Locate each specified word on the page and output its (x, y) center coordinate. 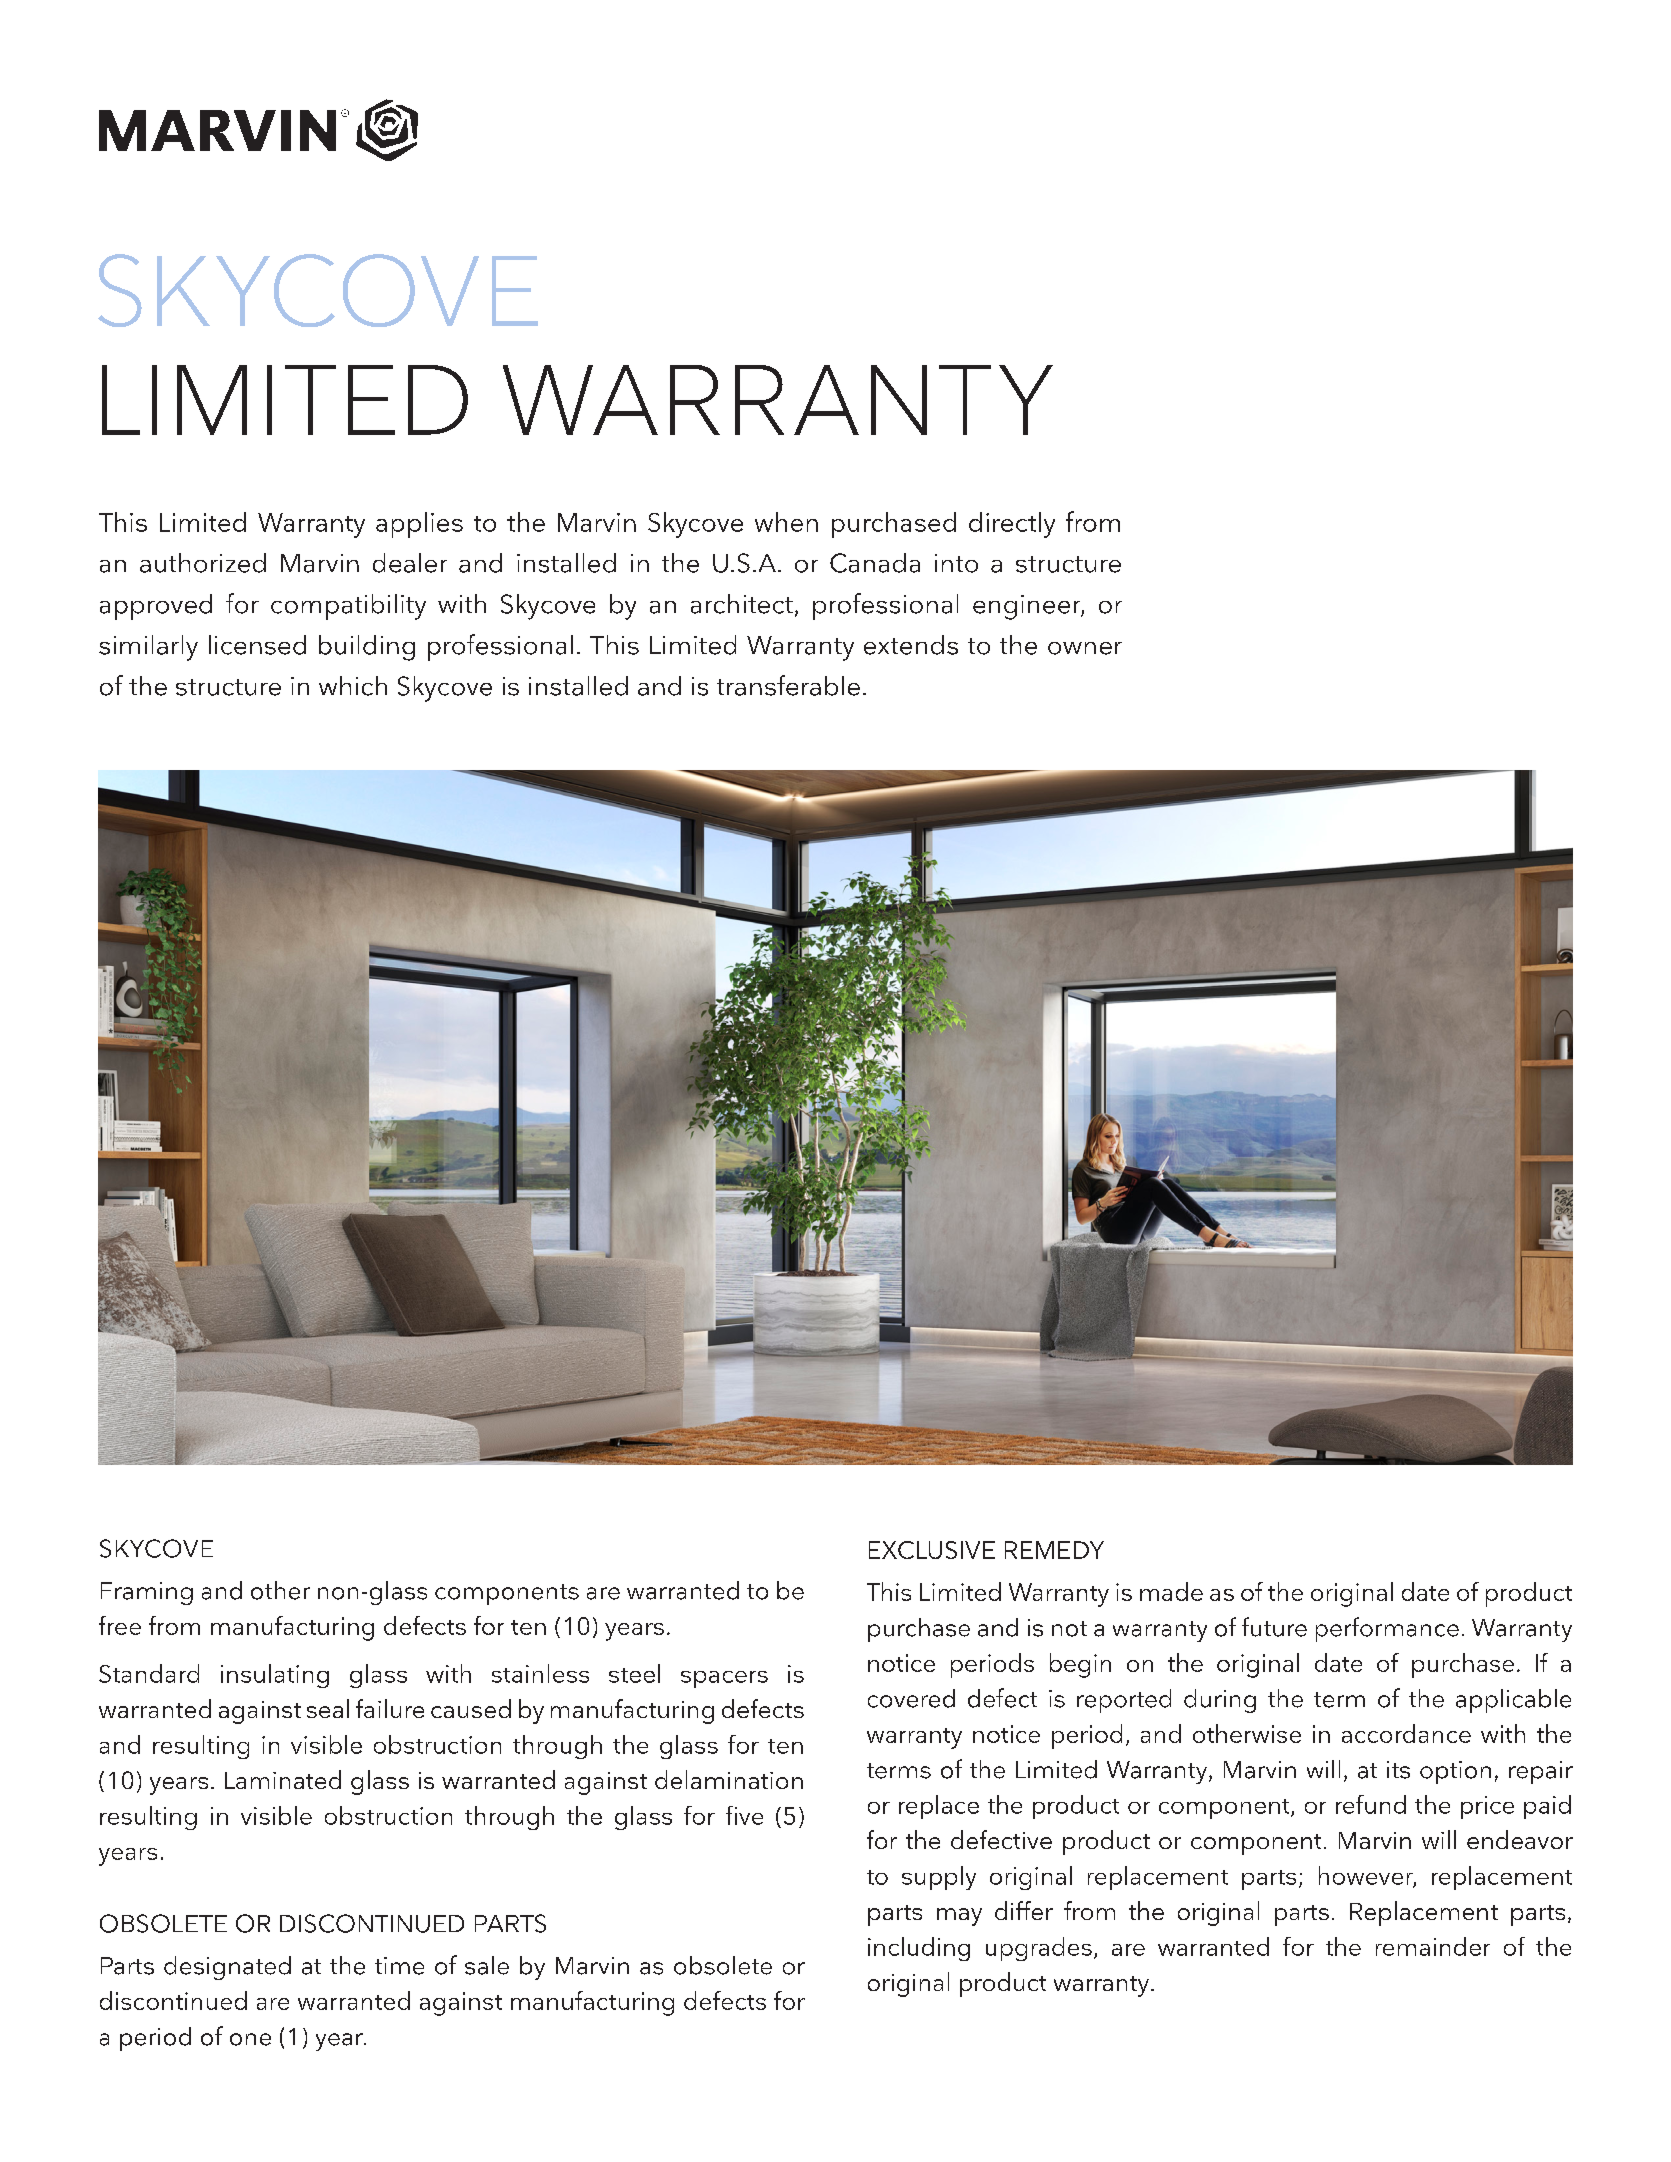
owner (1085, 648)
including (919, 1949)
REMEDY (1054, 1550)
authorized (203, 563)
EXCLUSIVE (932, 1550)
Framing (147, 1593)
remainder (1433, 1946)
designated (227, 1968)
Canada (875, 563)
